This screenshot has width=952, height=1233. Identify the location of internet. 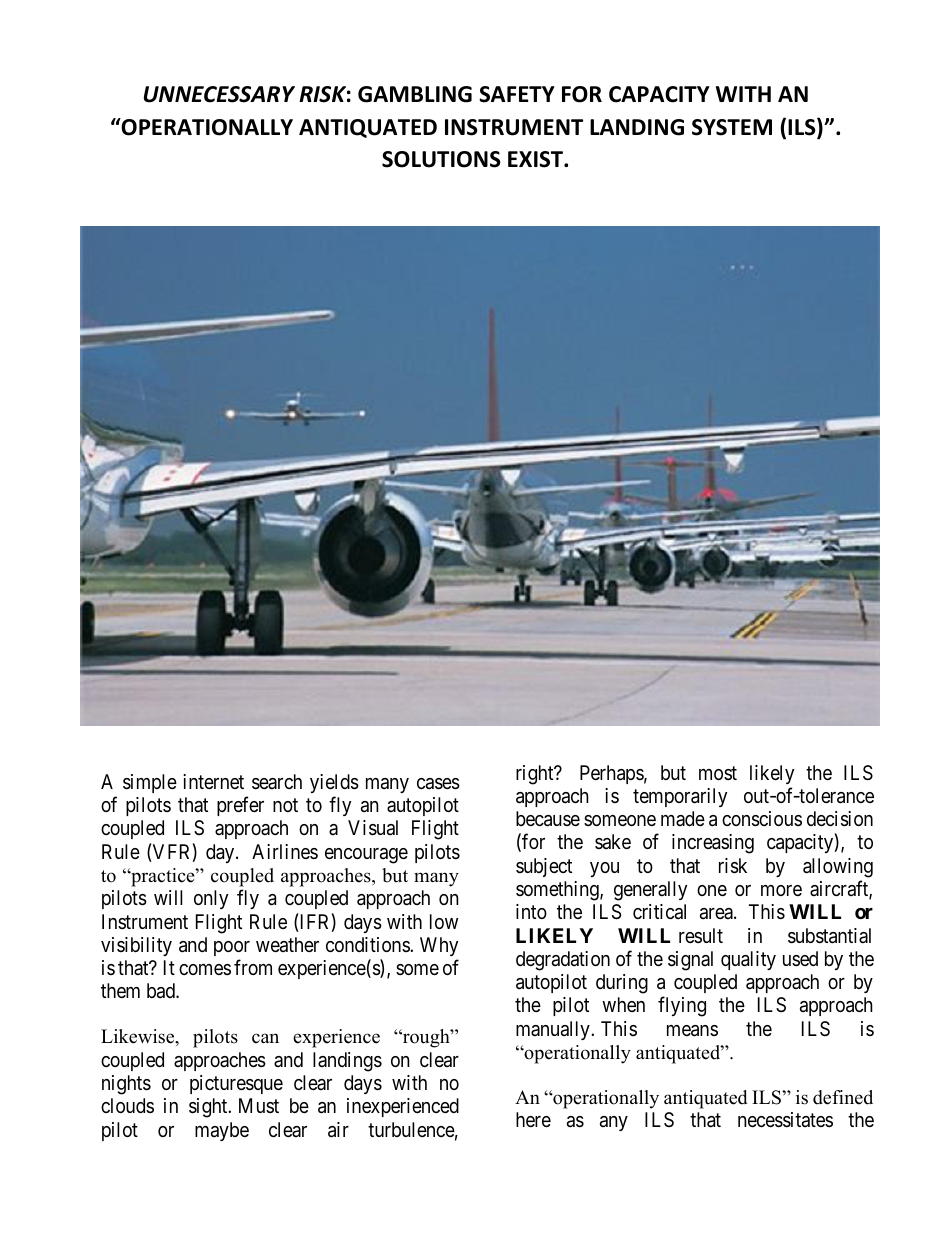
(213, 781).
